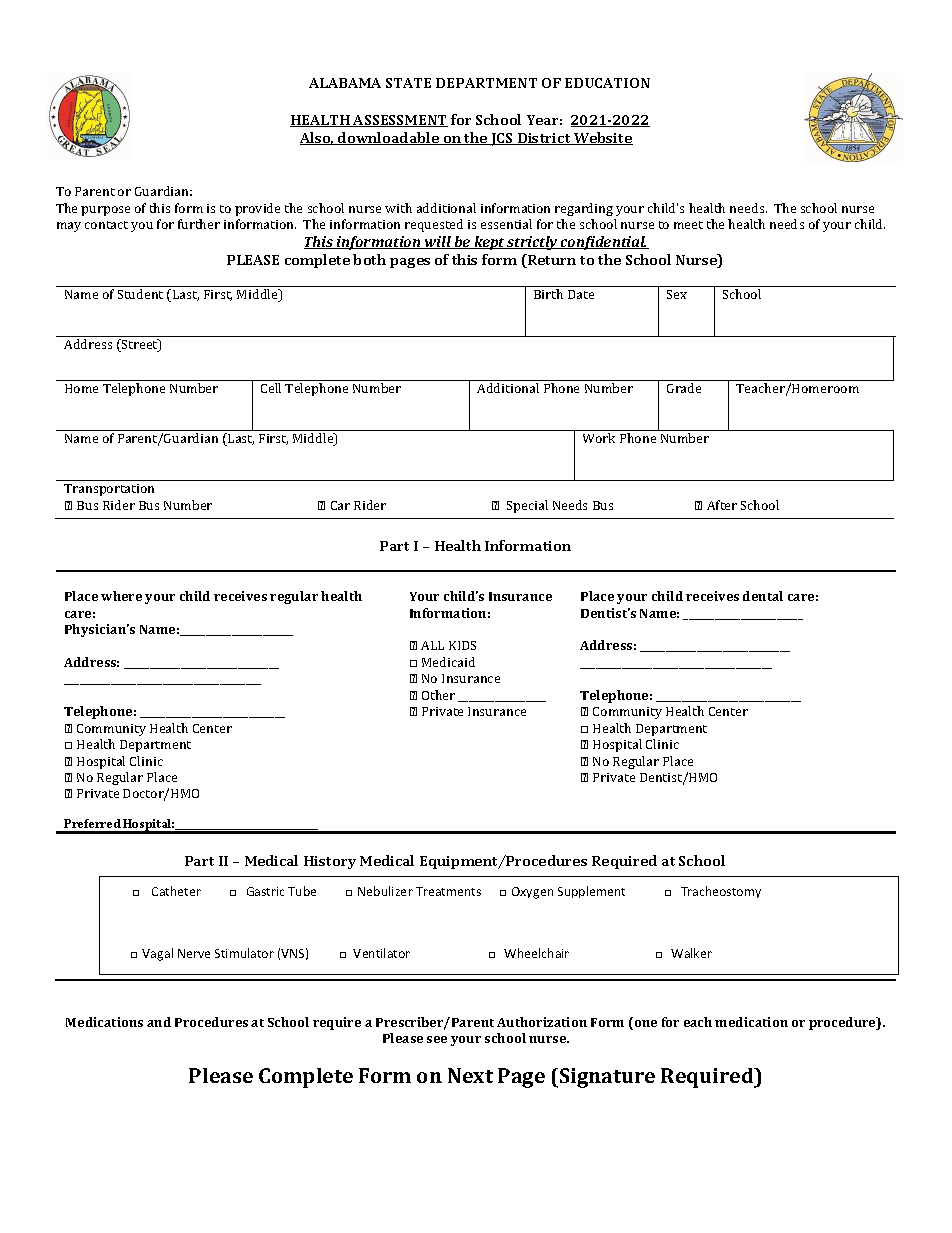  I want to click on see, so click(437, 1039).
